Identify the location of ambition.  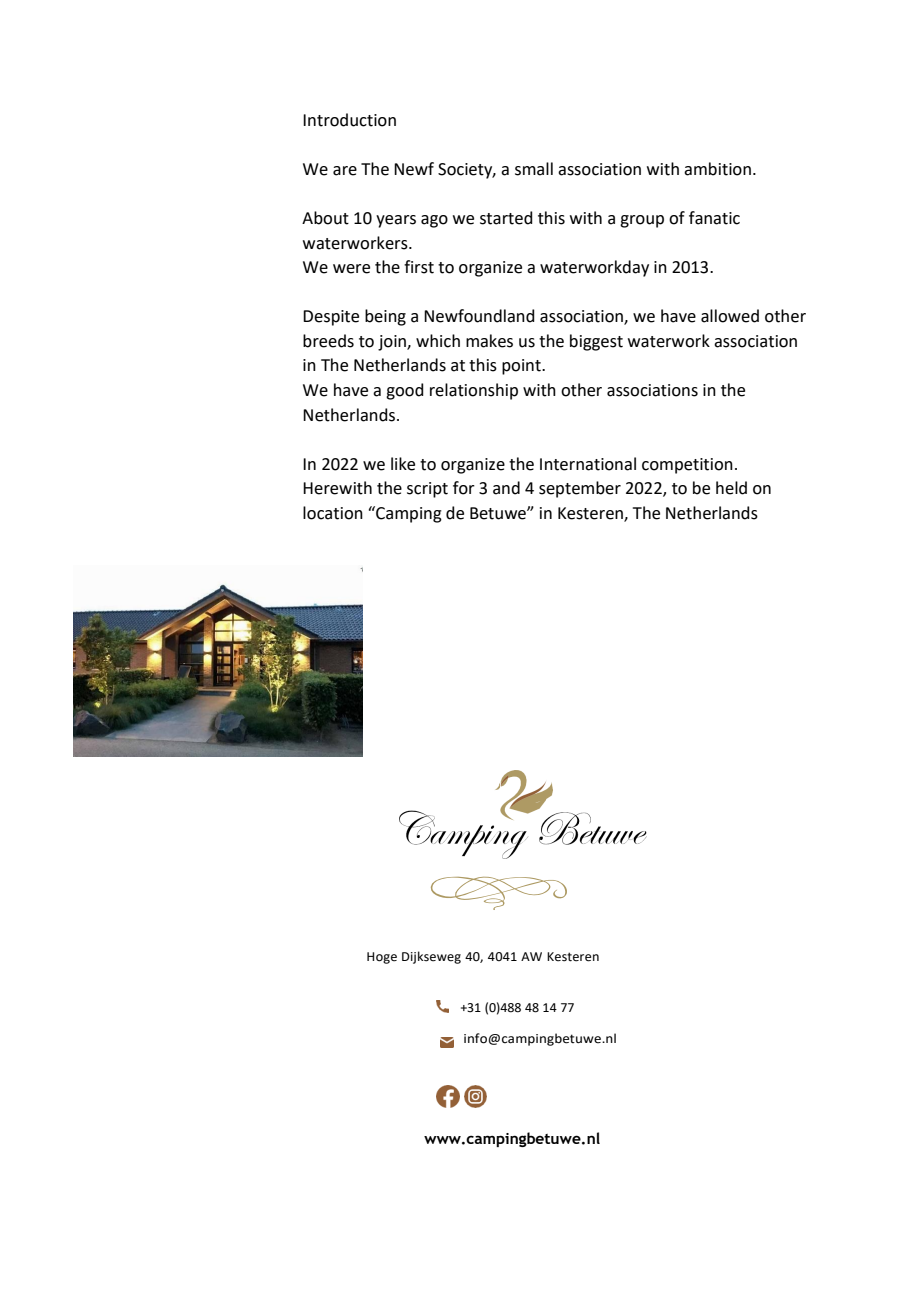
(717, 169).
